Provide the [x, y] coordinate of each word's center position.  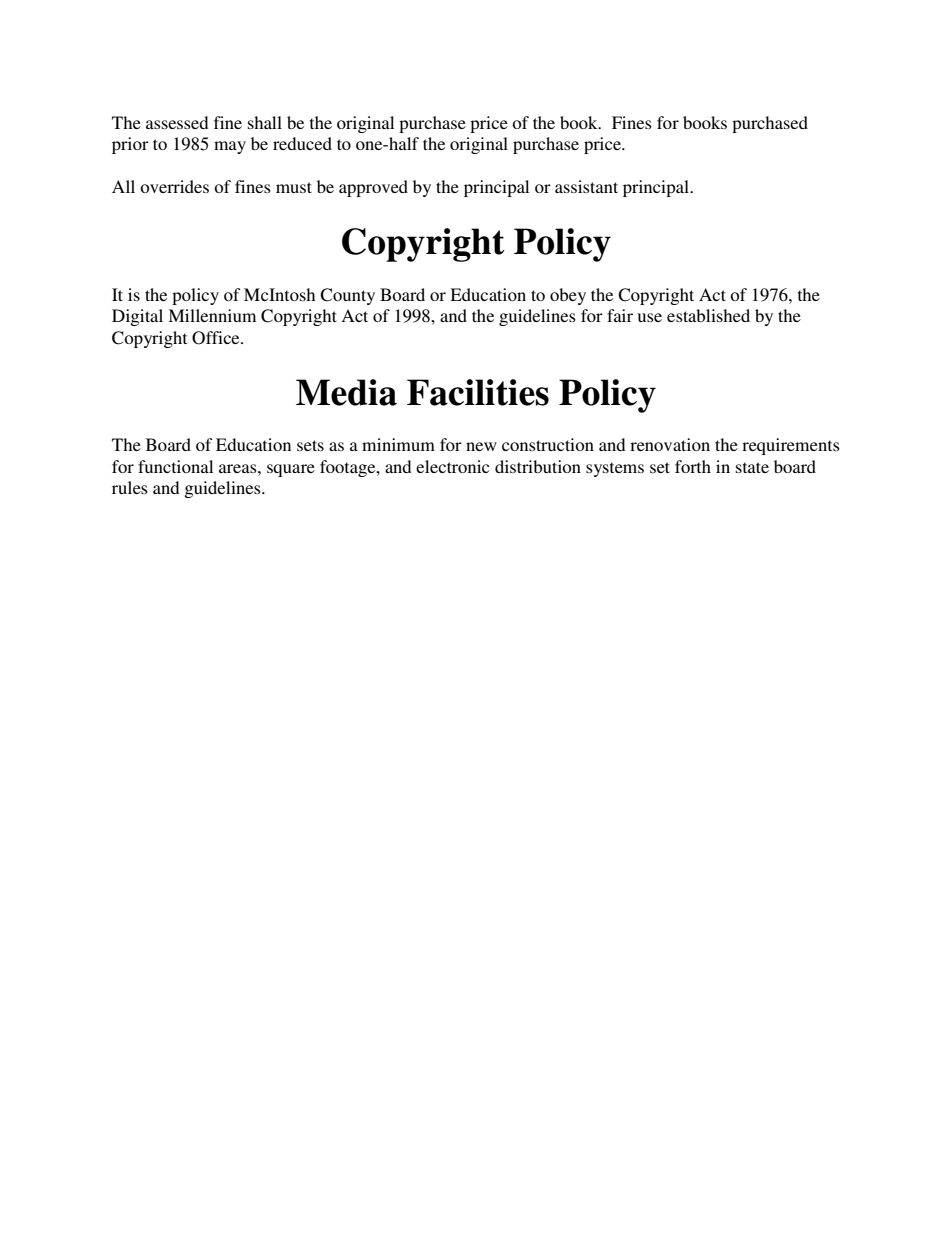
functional [175, 466]
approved [373, 188]
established [708, 315]
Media [346, 392]
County [347, 296]
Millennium [212, 315]
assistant [586, 186]
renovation [670, 444]
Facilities [478, 392]
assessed [177, 122]
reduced [302, 143]
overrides [174, 186]
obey [568, 296]
